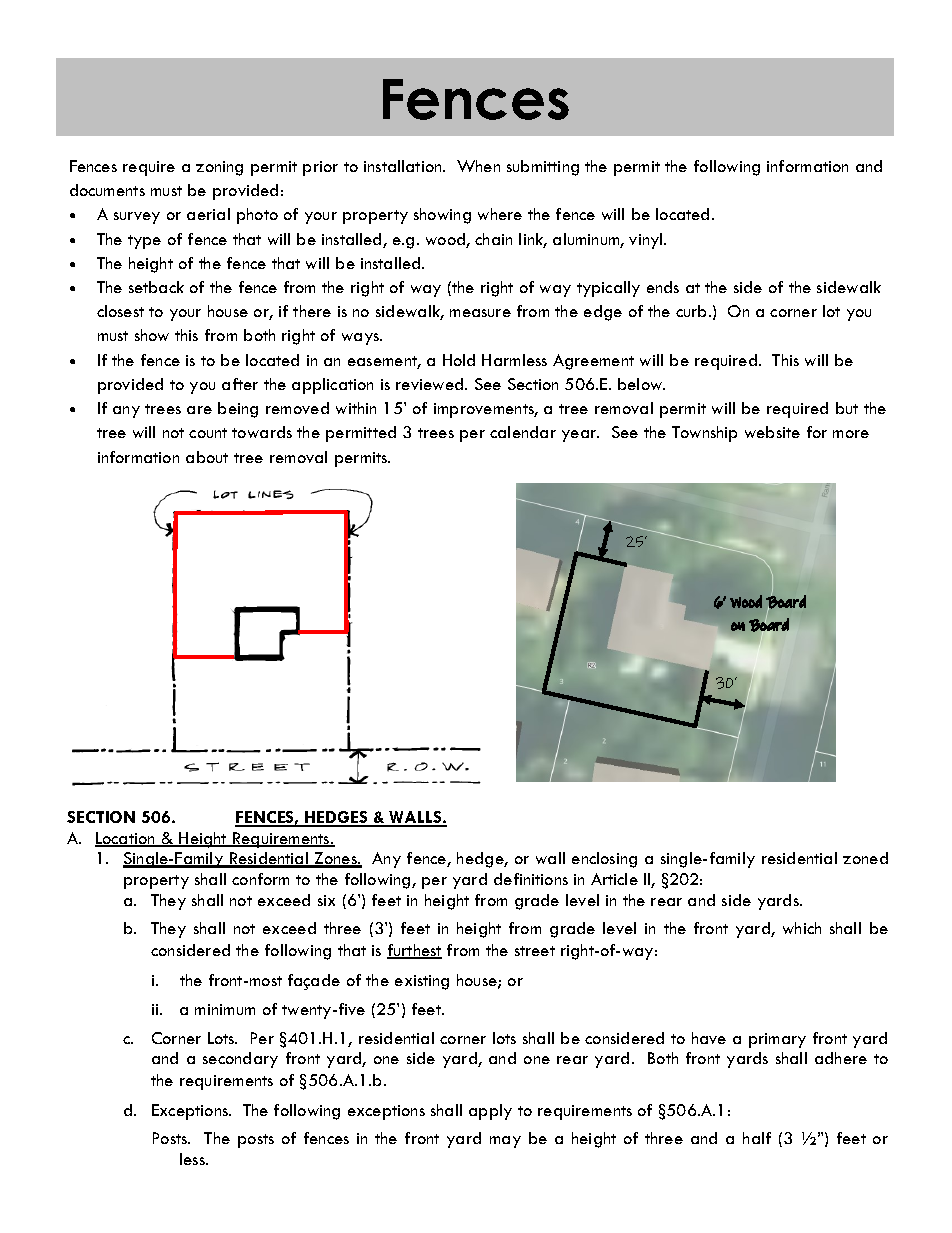 This page has width=952, height=1233. What do you see at coordinates (500, 214) in the page?
I see `where` at bounding box center [500, 214].
